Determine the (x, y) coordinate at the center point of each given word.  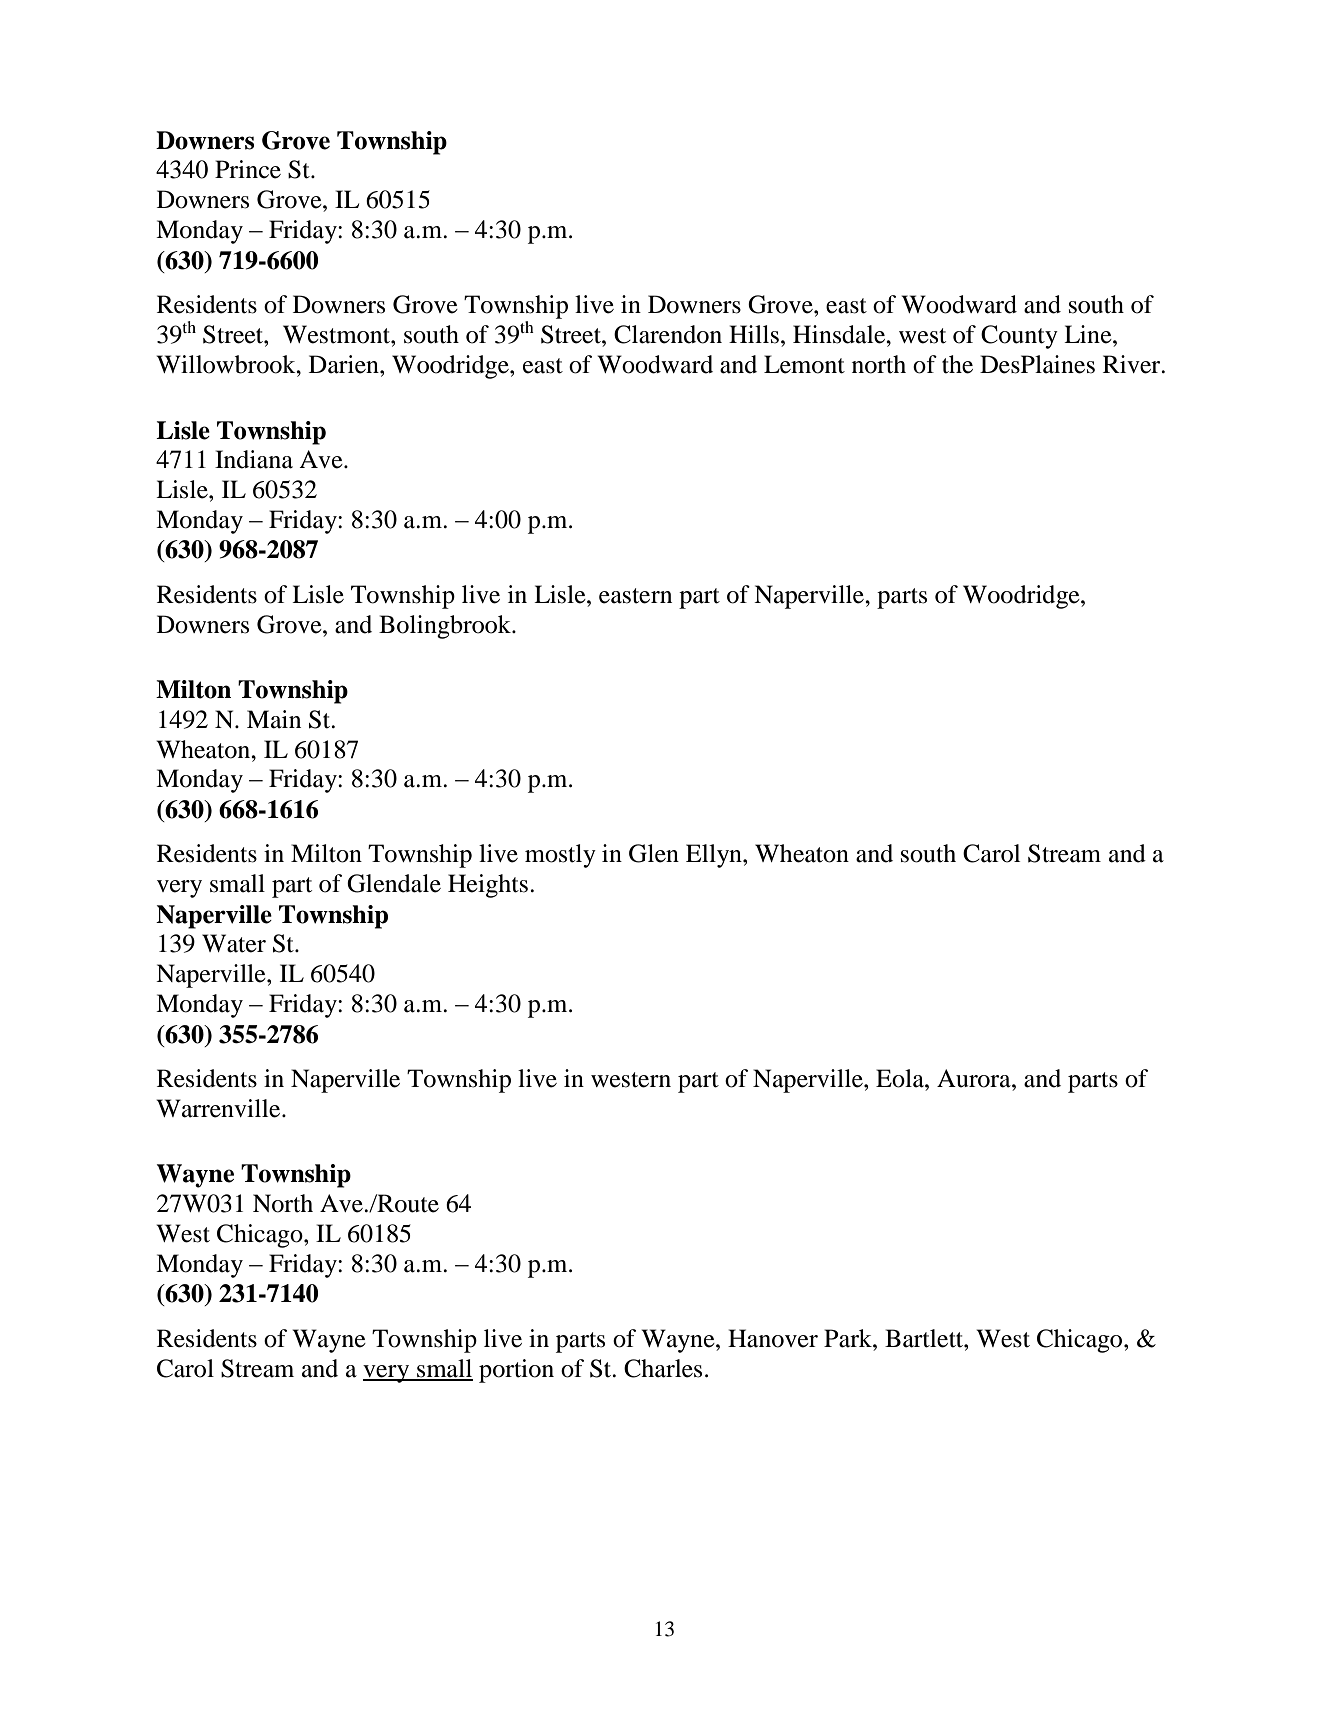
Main (274, 719)
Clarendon (668, 334)
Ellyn (715, 856)
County (1019, 337)
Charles (663, 1368)
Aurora (975, 1078)
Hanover (773, 1338)
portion (516, 1371)
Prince (248, 169)
